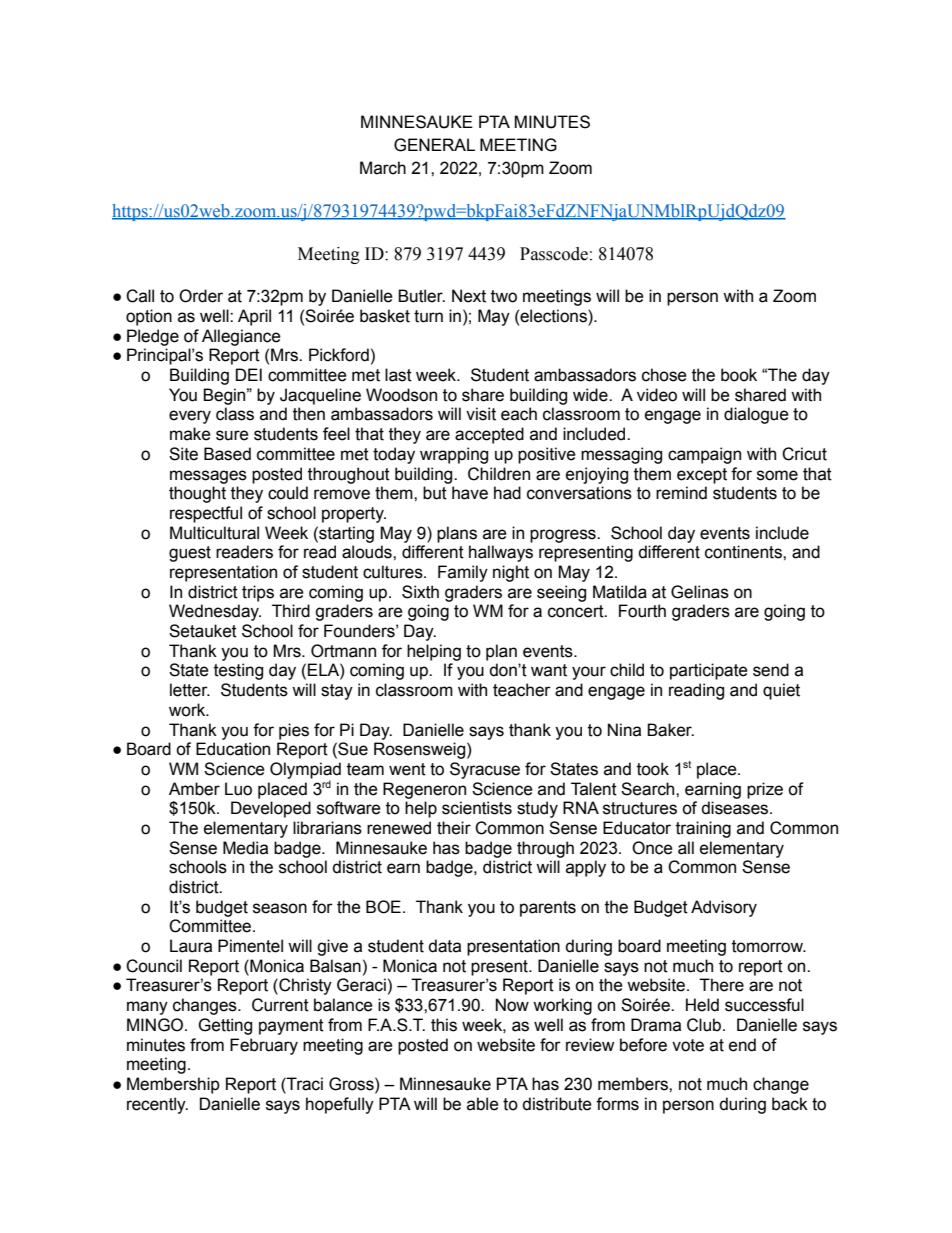 This screenshot has width=952, height=1233. I want to click on GENERAL, so click(434, 145).
